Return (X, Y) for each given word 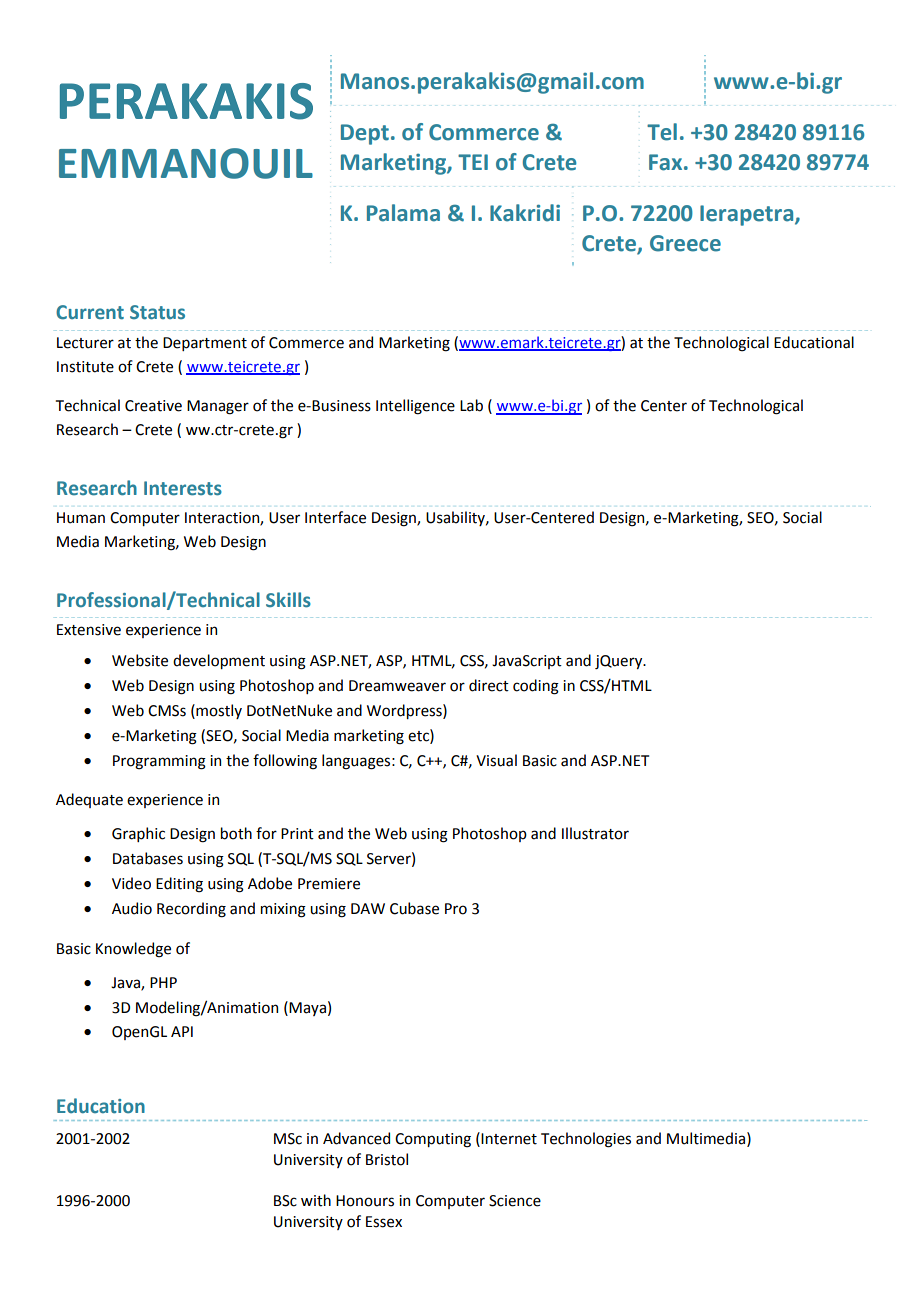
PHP (163, 982)
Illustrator (595, 833)
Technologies (586, 1140)
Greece (685, 243)
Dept (365, 134)
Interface (335, 517)
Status (157, 312)
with (316, 1200)
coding (536, 687)
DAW (368, 908)
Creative (153, 406)
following (285, 762)
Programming (159, 762)
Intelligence (415, 407)
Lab (471, 405)
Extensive (89, 630)
